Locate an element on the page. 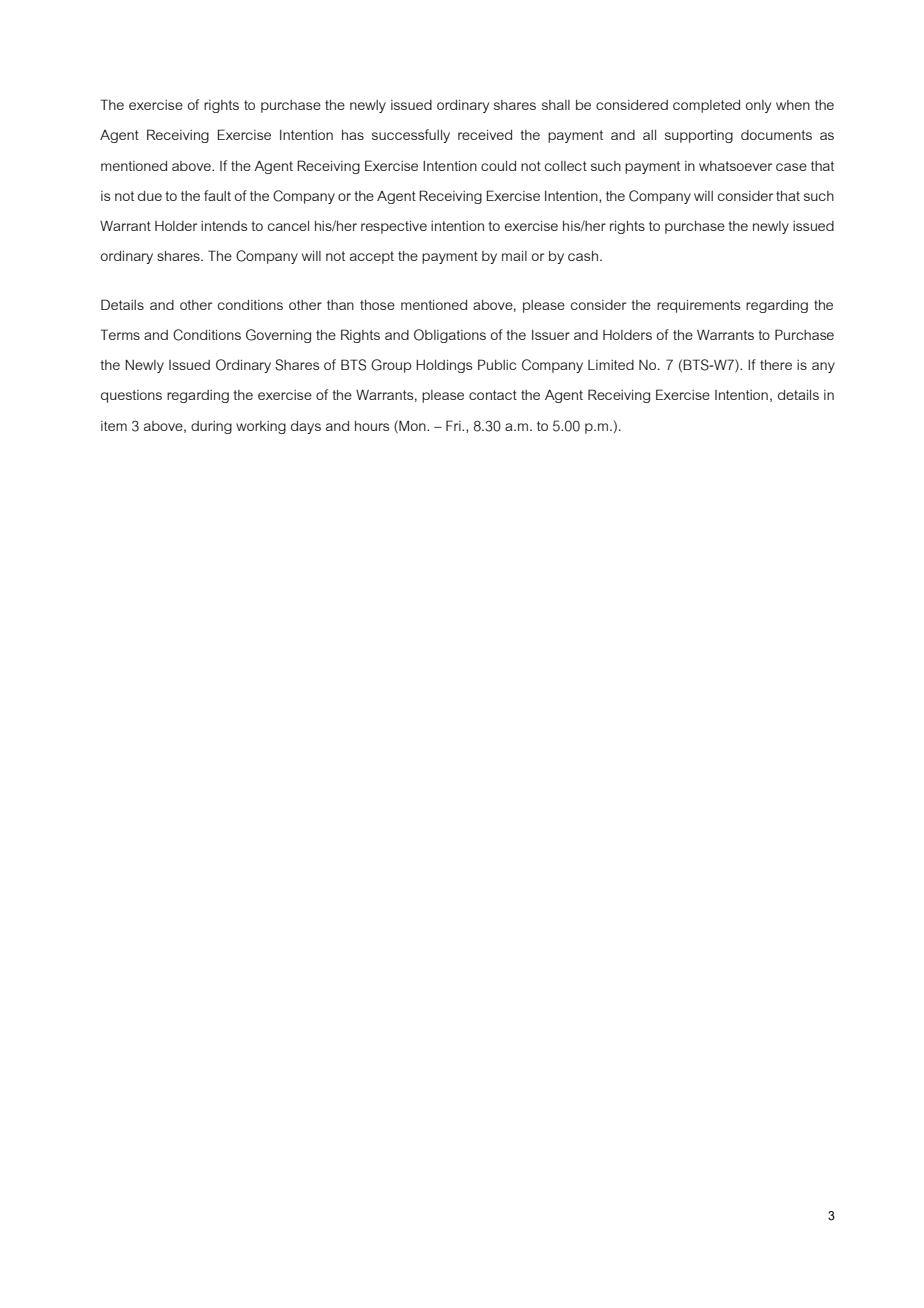  there is located at coordinates (776, 365).
